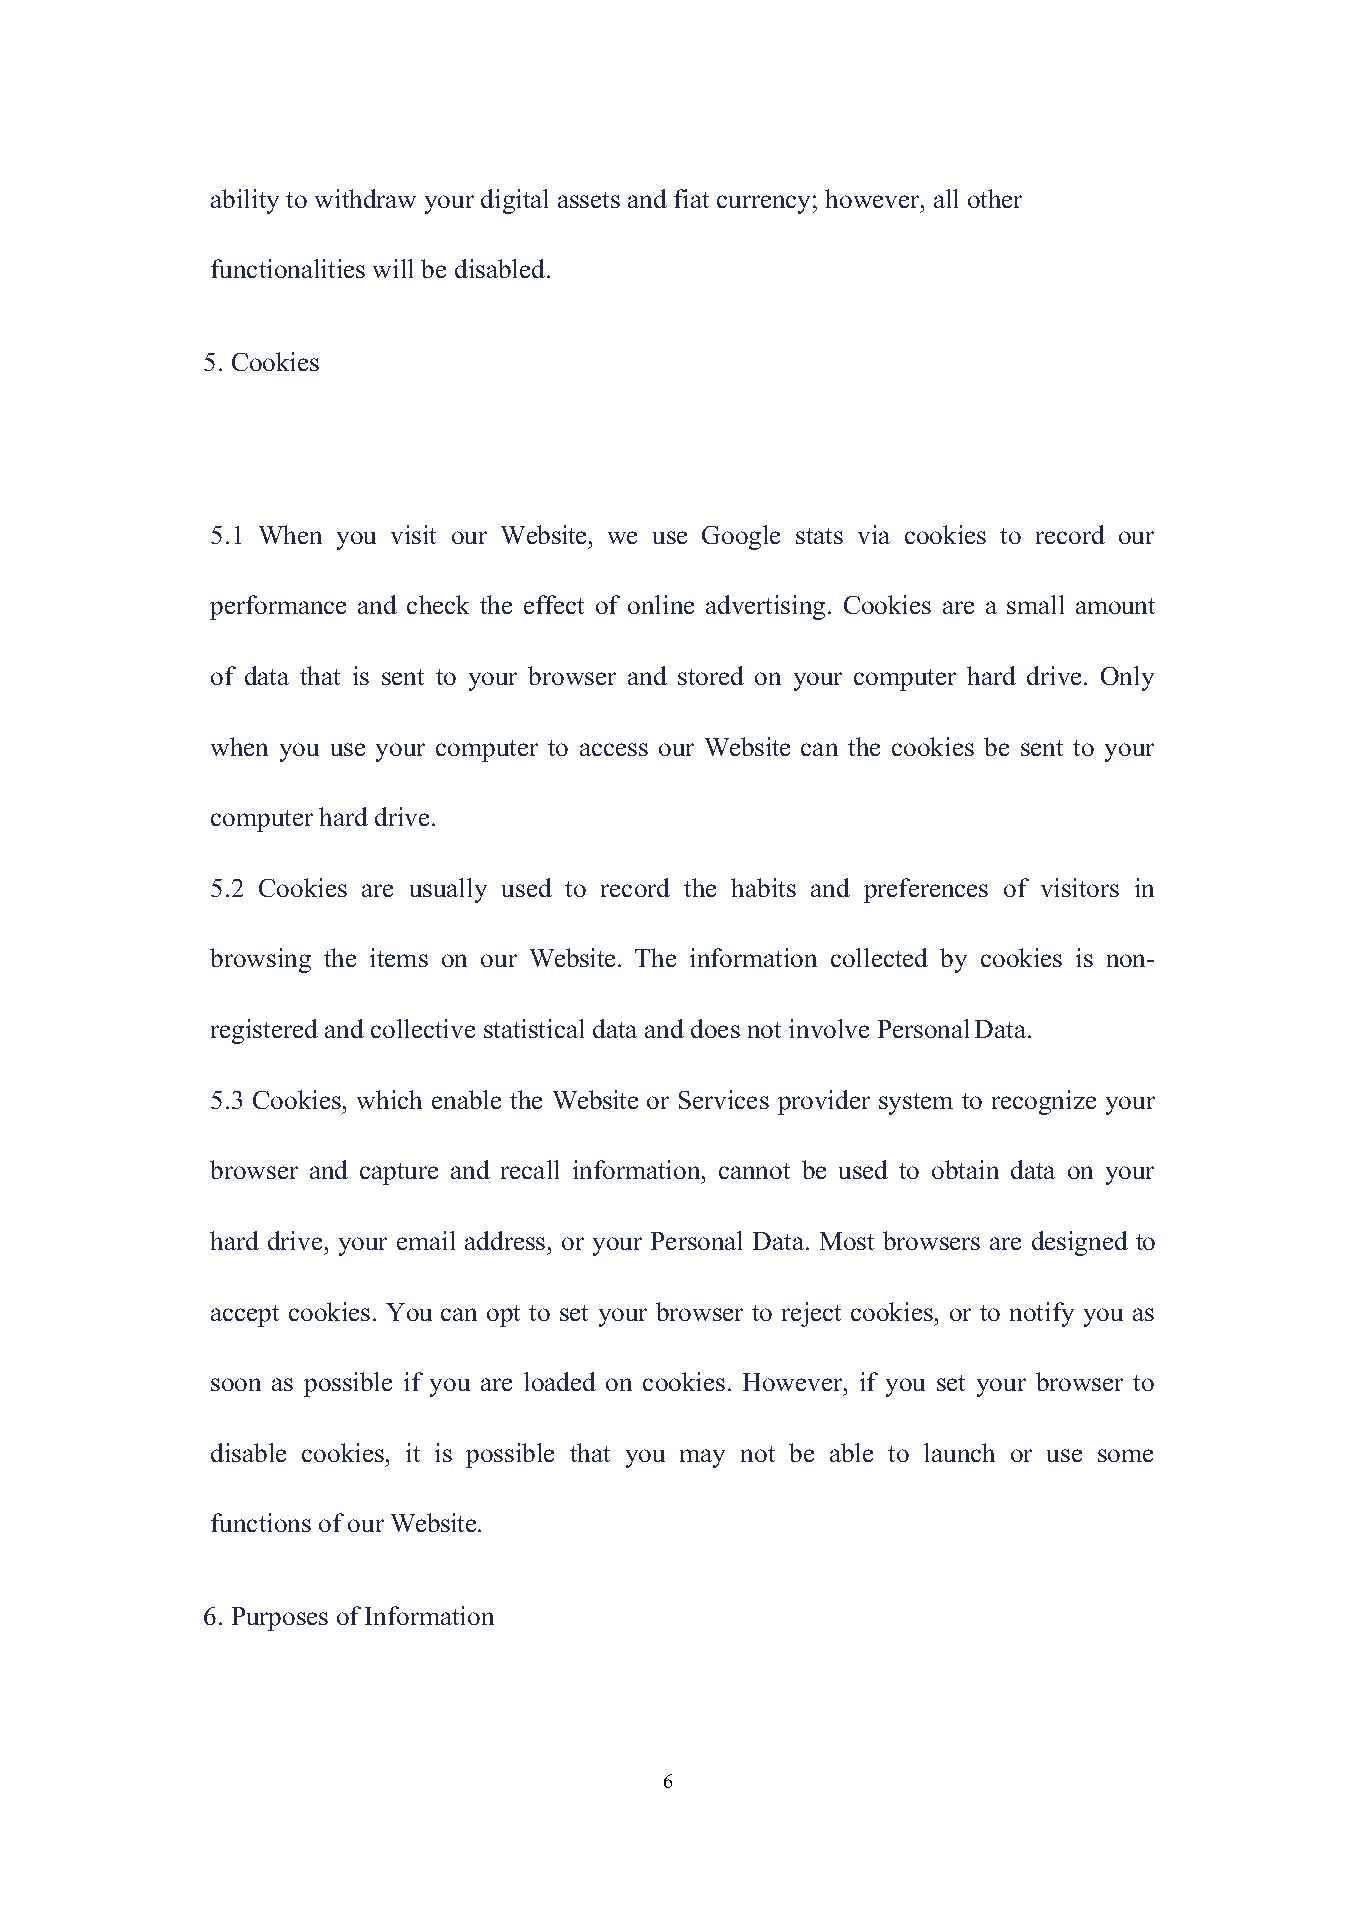  Describe the element at coordinates (691, 198) in the screenshot. I see `fiat` at that location.
